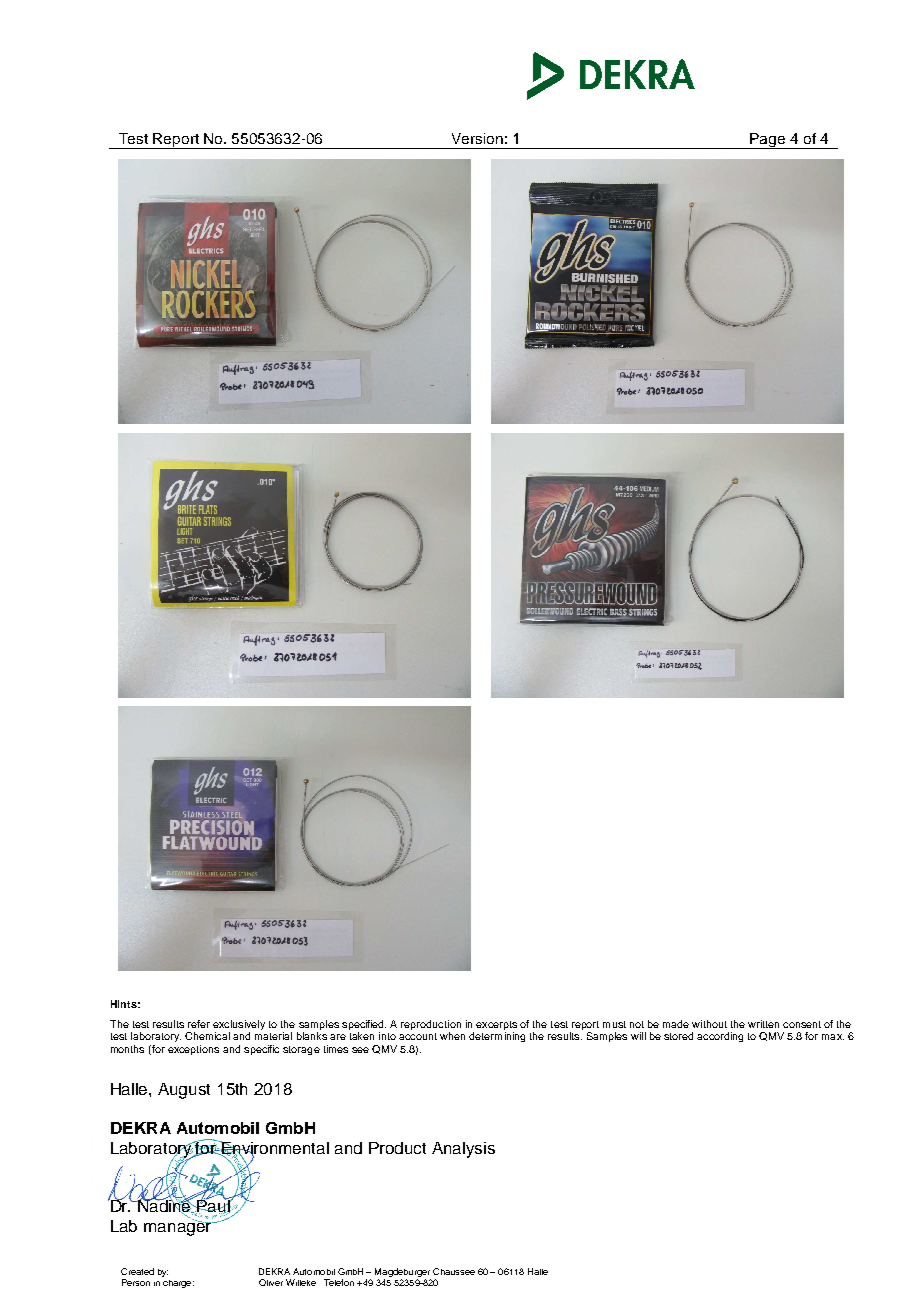 The image size is (924, 1308). What do you see at coordinates (763, 1024) in the document?
I see `written` at bounding box center [763, 1024].
